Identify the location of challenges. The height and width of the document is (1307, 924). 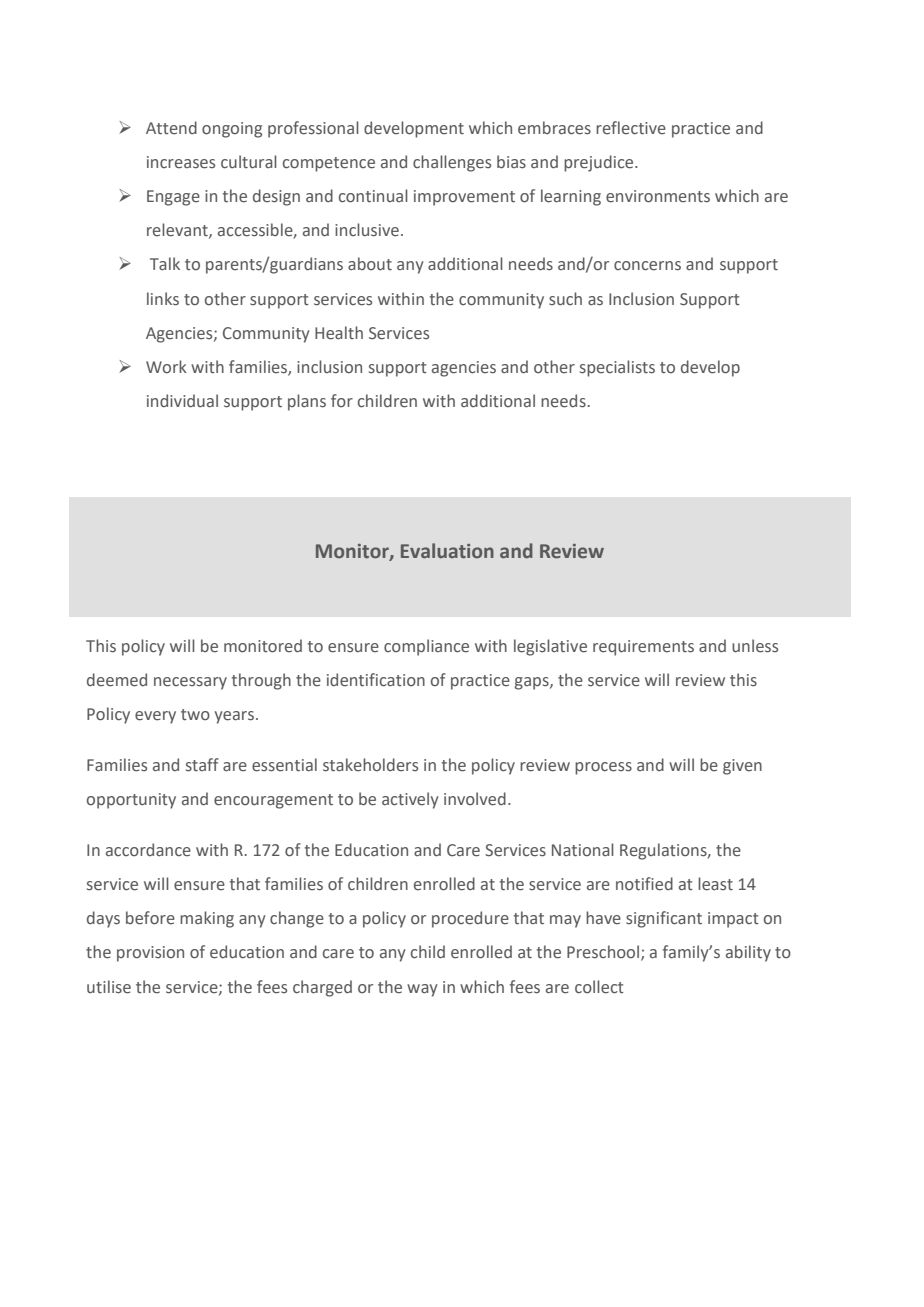
(452, 163).
